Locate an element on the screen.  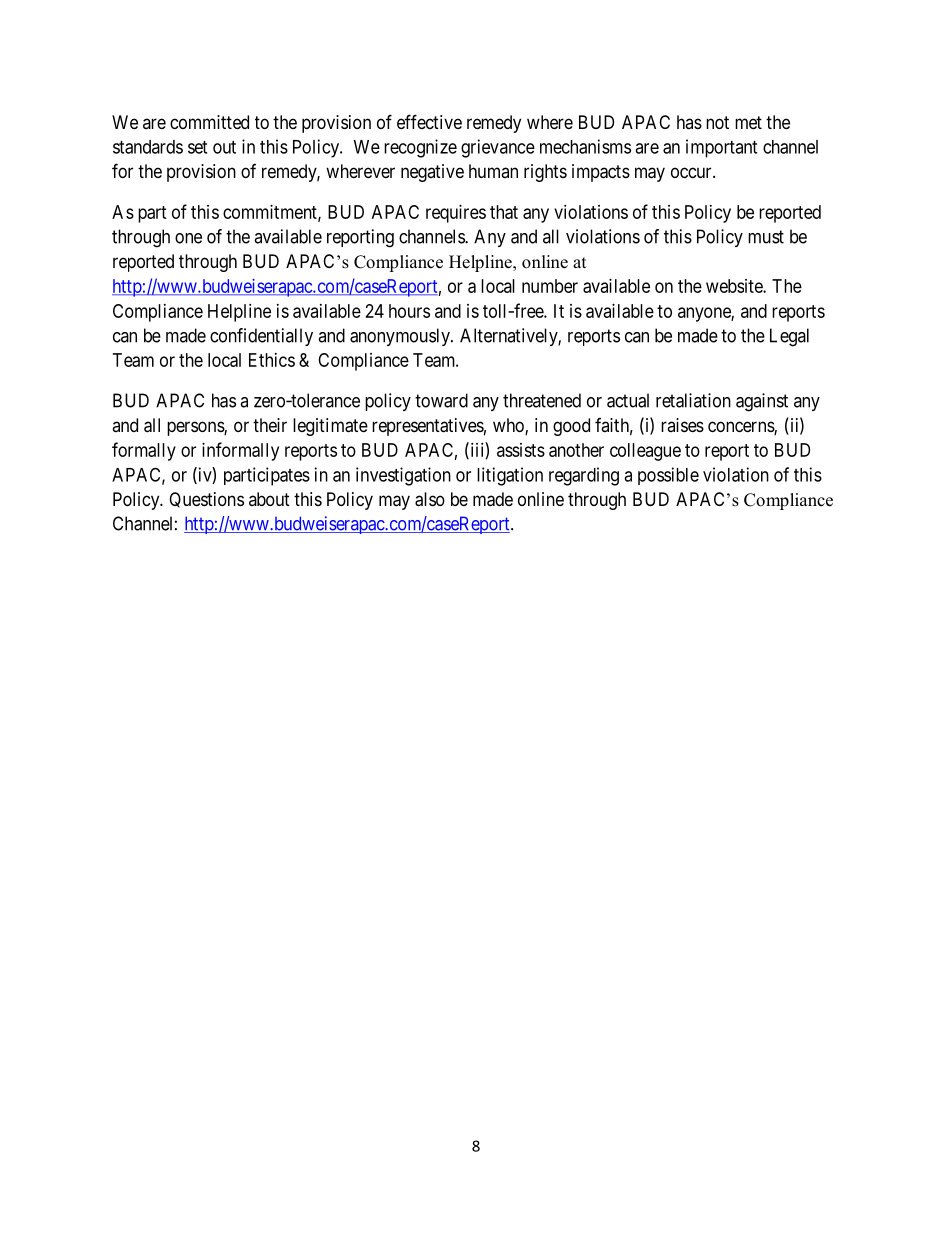
toward is located at coordinates (441, 400).
